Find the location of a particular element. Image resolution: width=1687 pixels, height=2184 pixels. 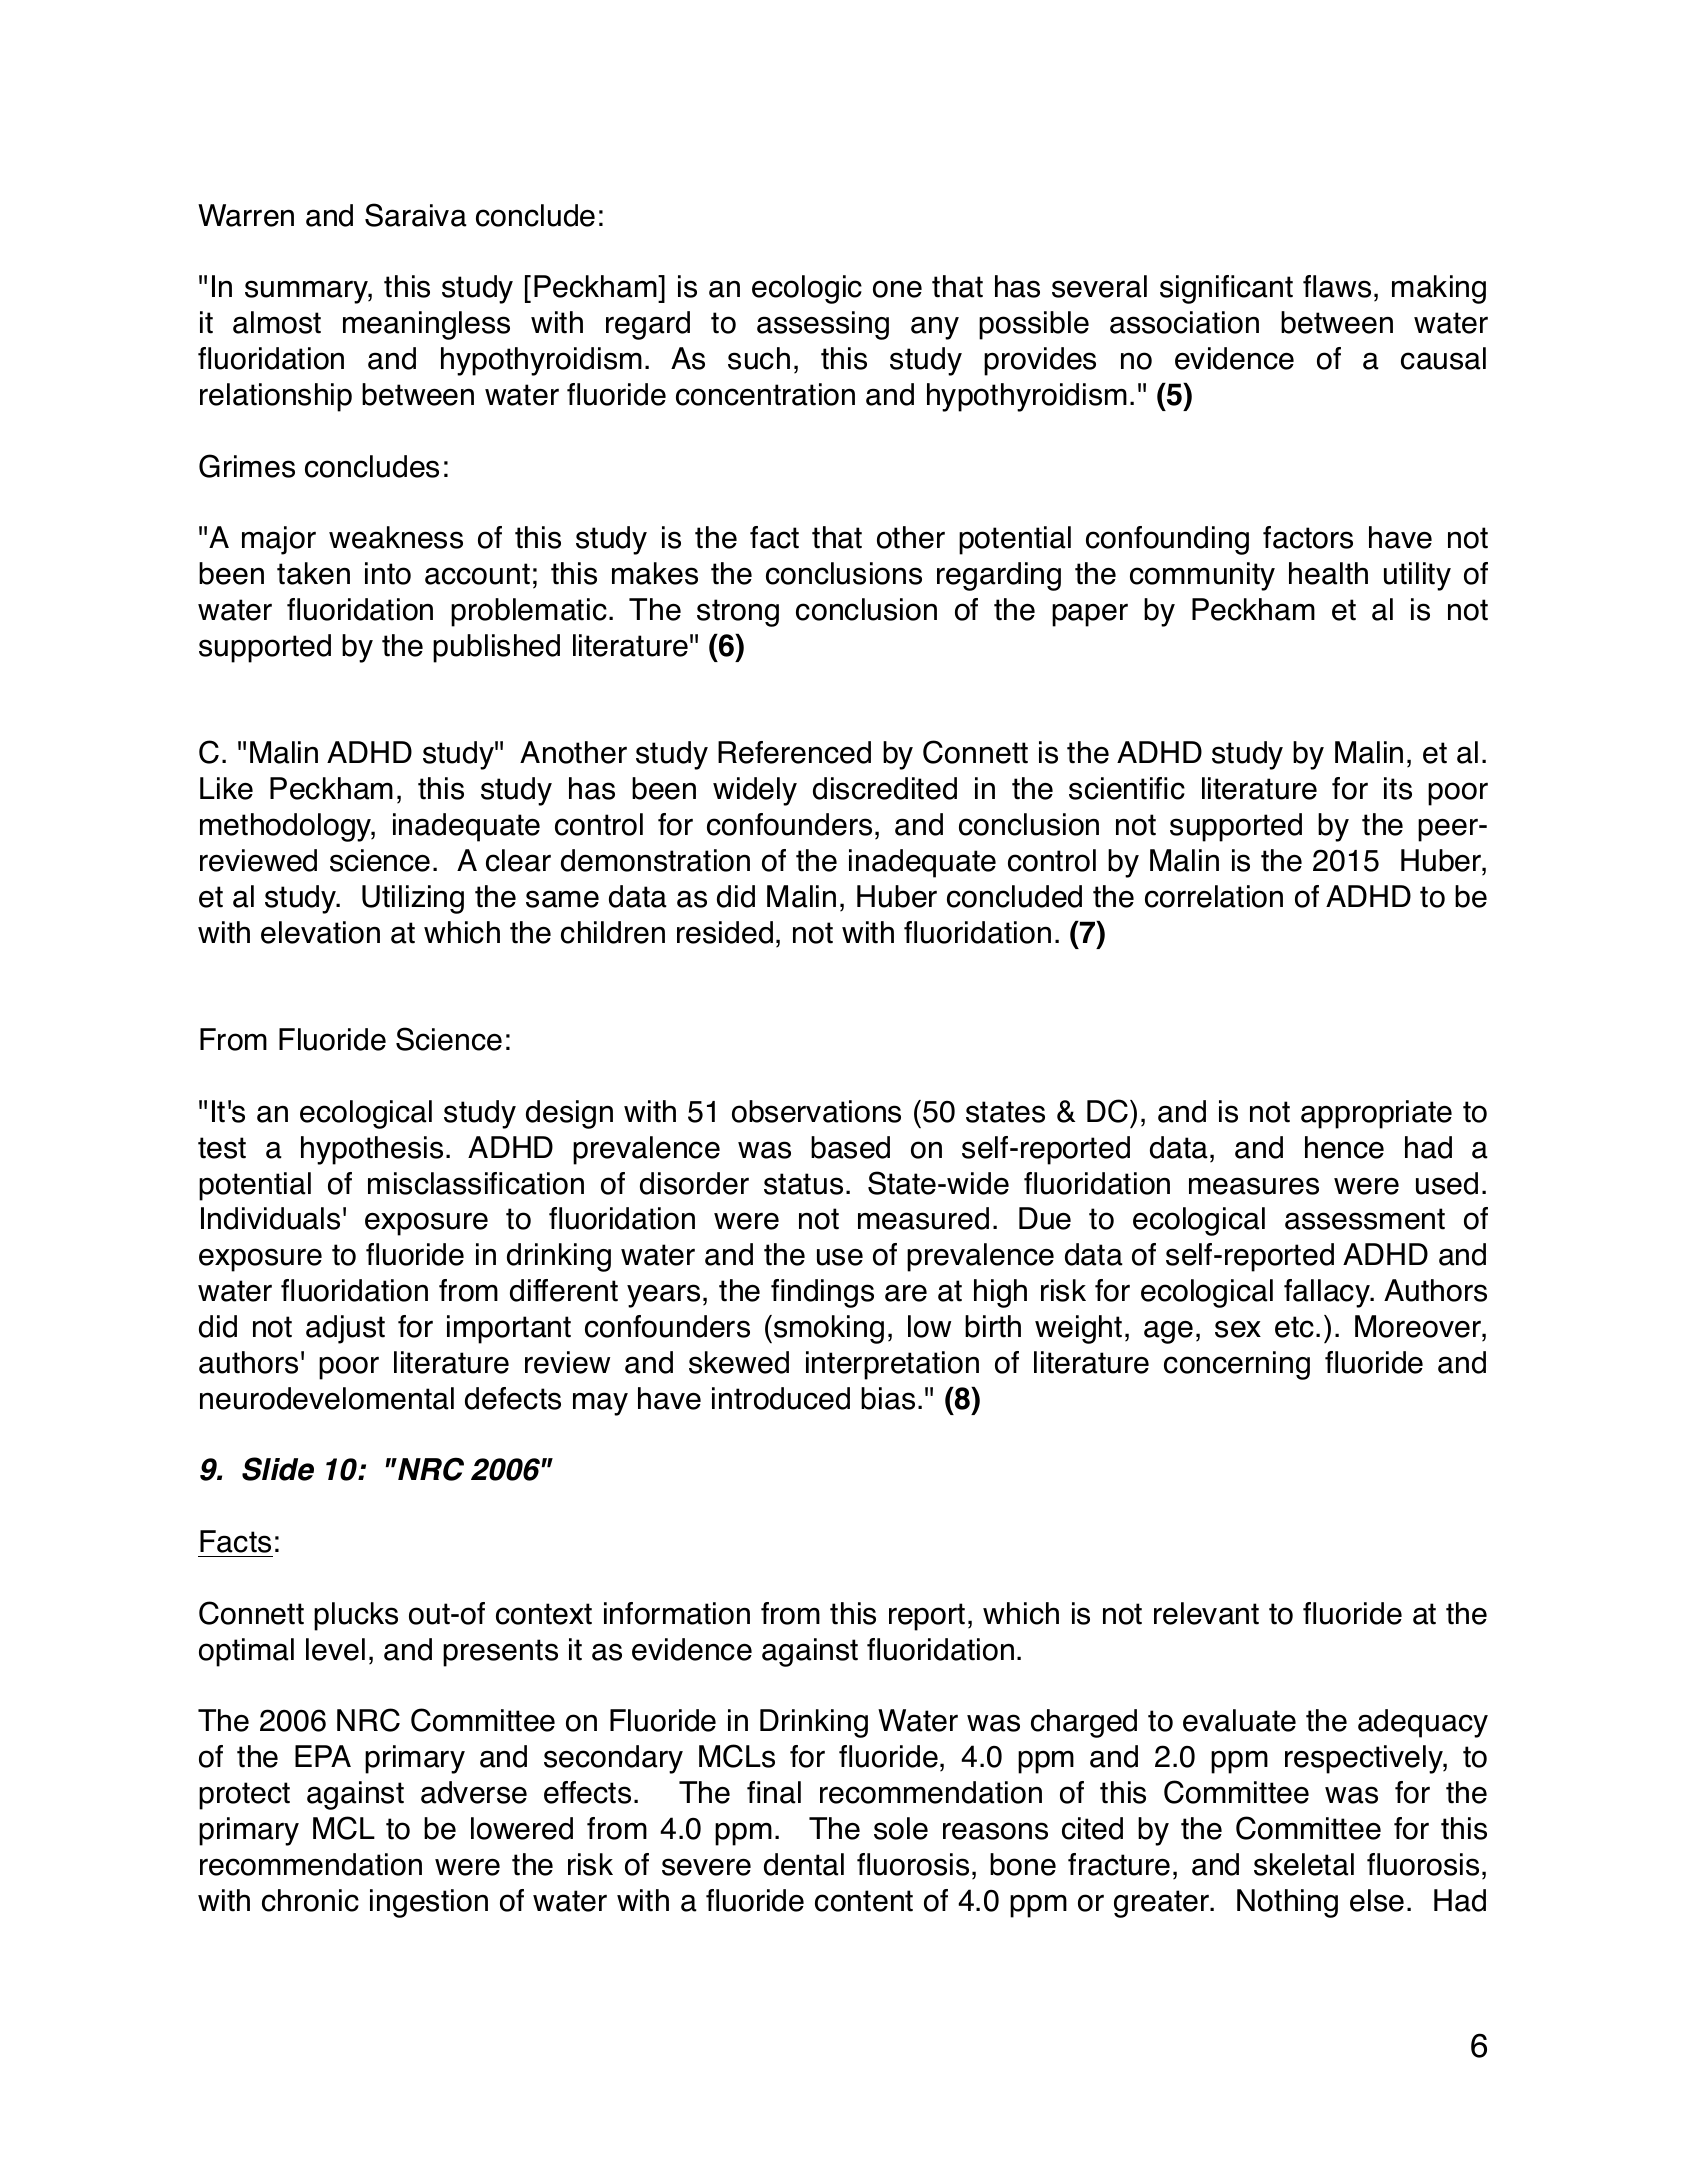

its is located at coordinates (1398, 788).
